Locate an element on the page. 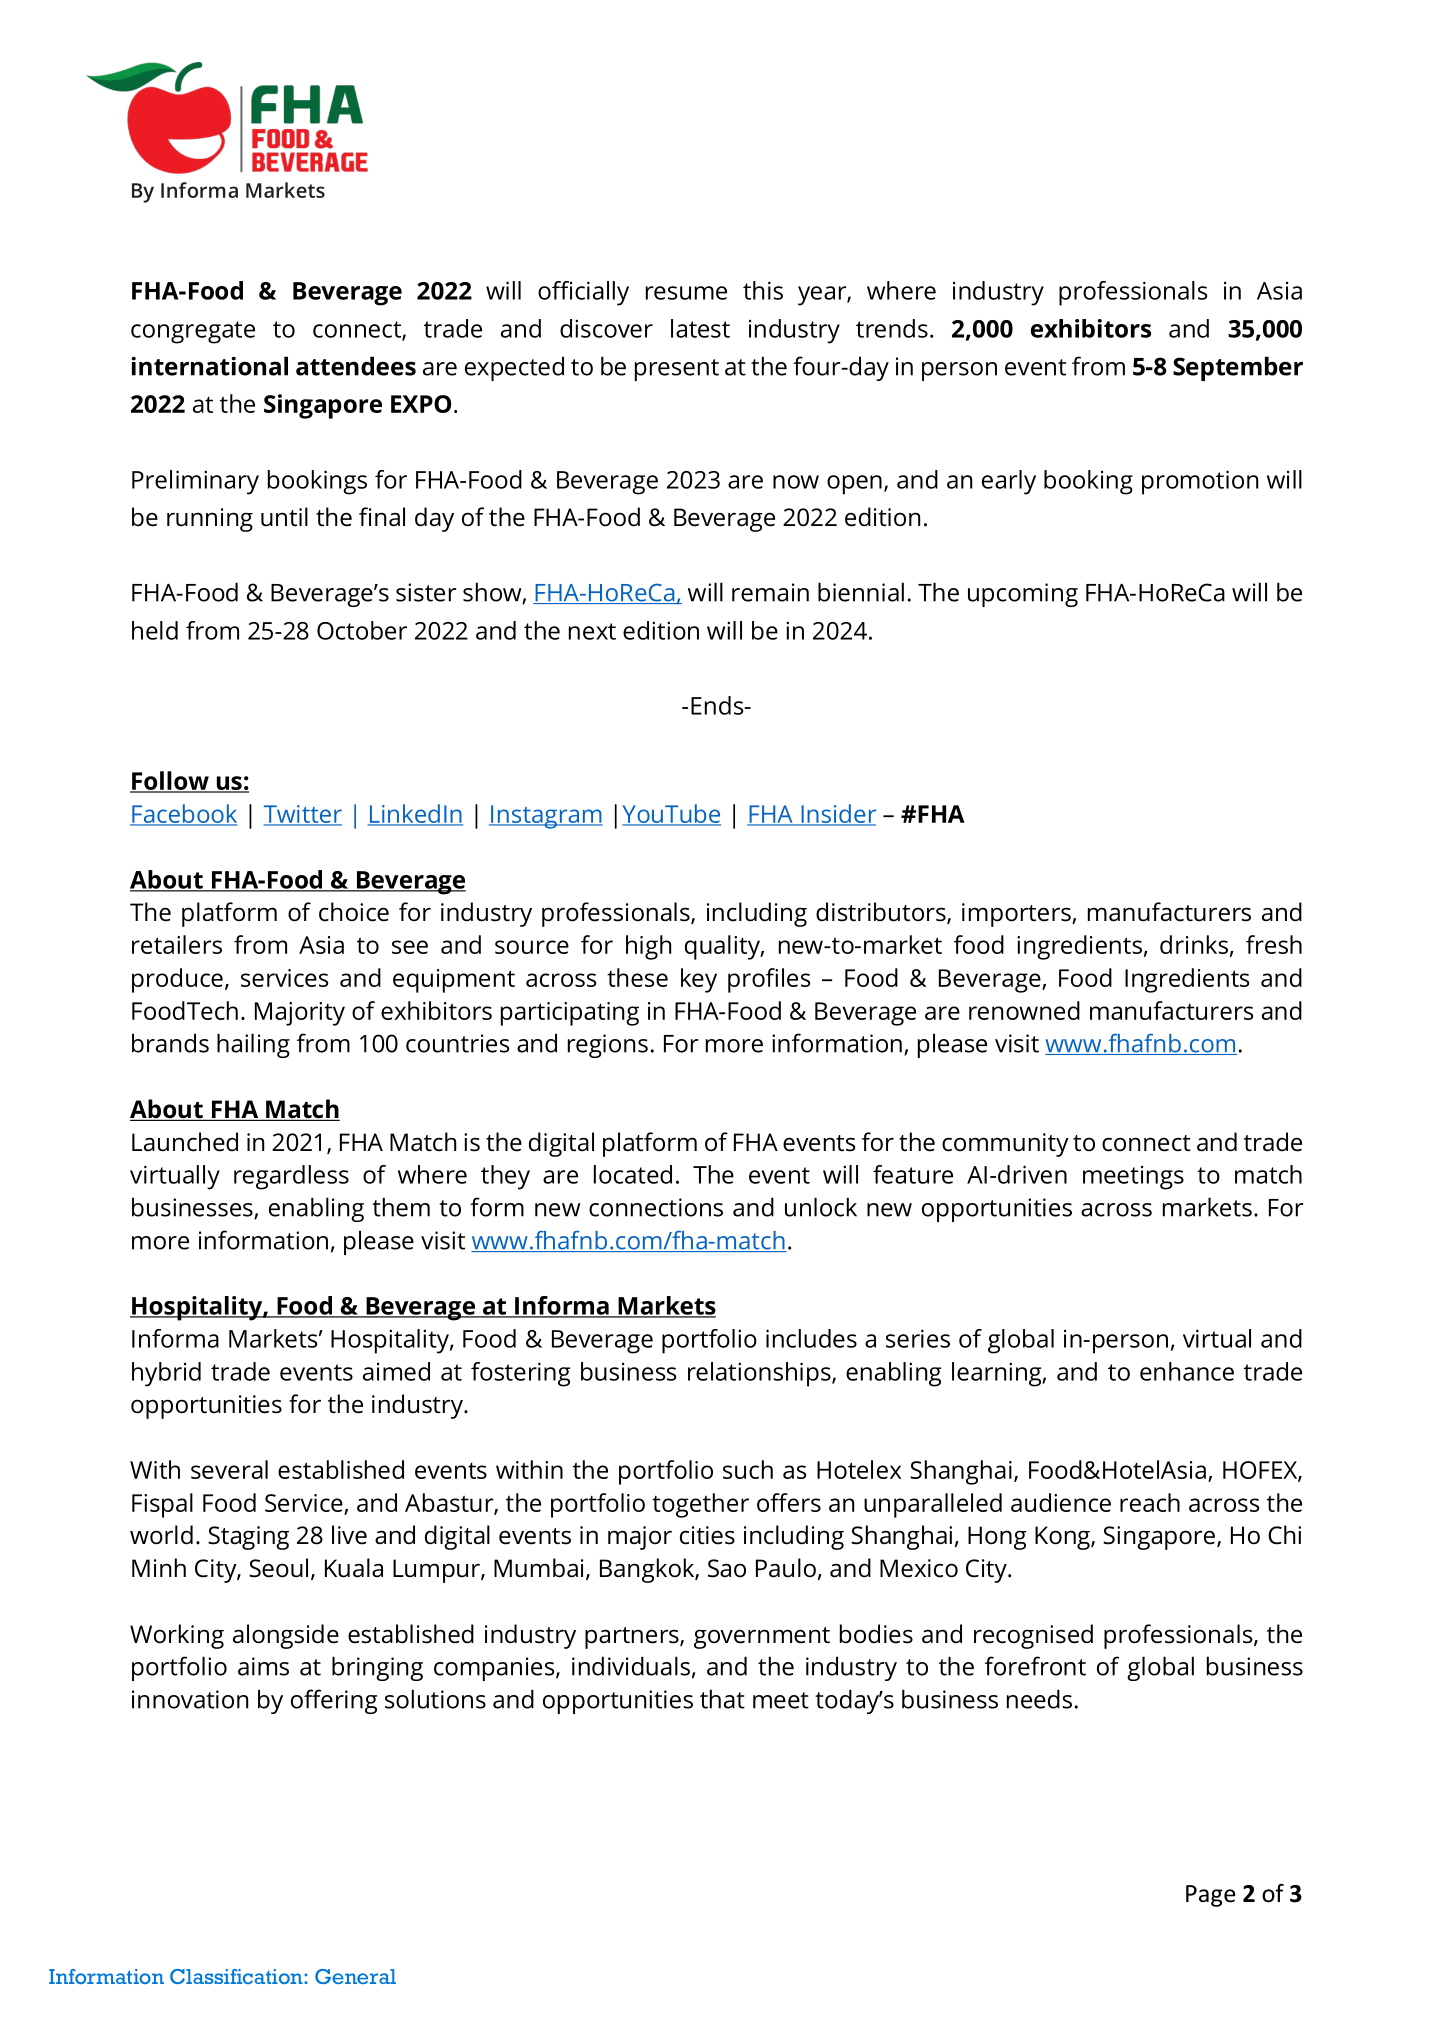  September is located at coordinates (1238, 368).
